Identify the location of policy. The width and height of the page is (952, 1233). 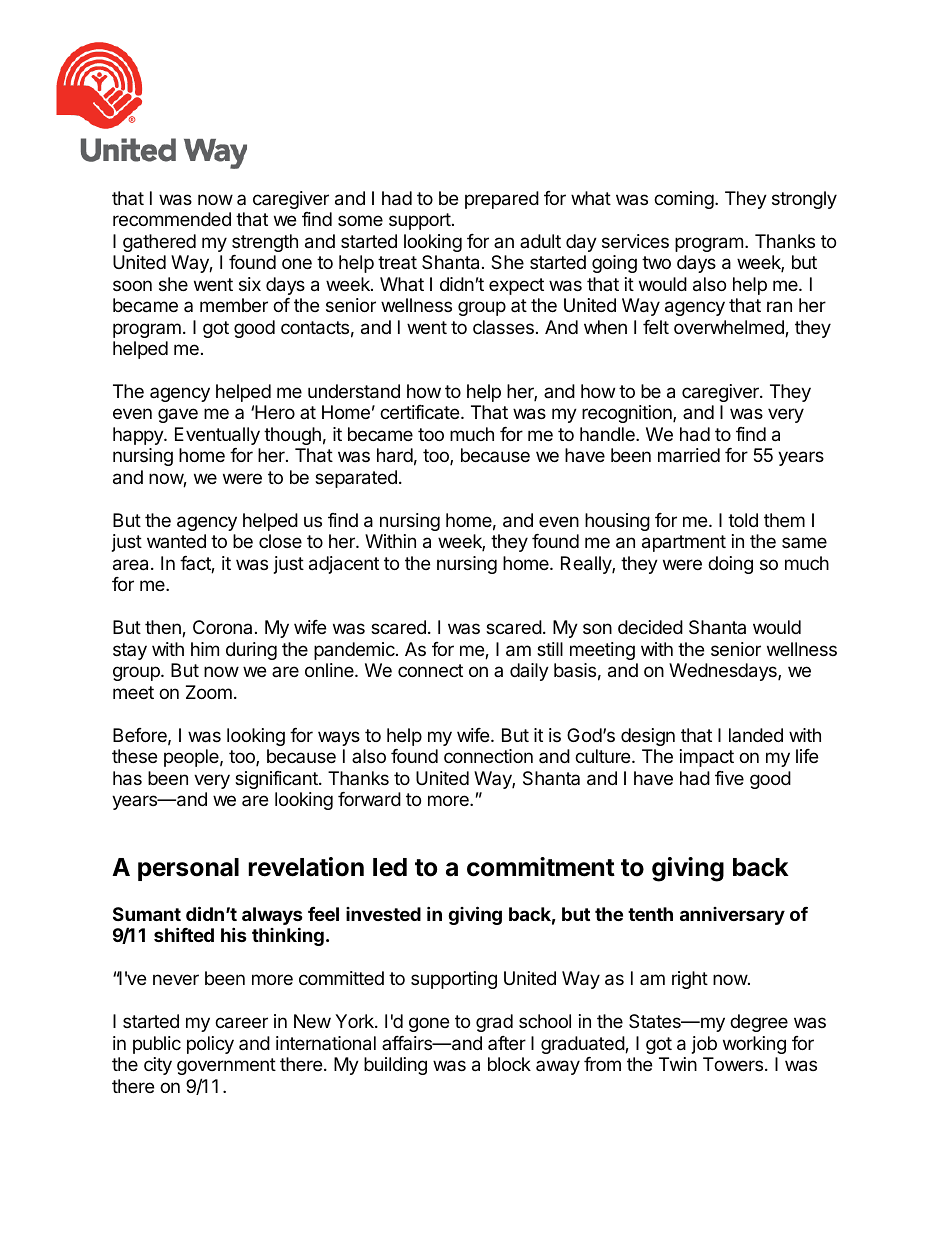
(210, 1045).
